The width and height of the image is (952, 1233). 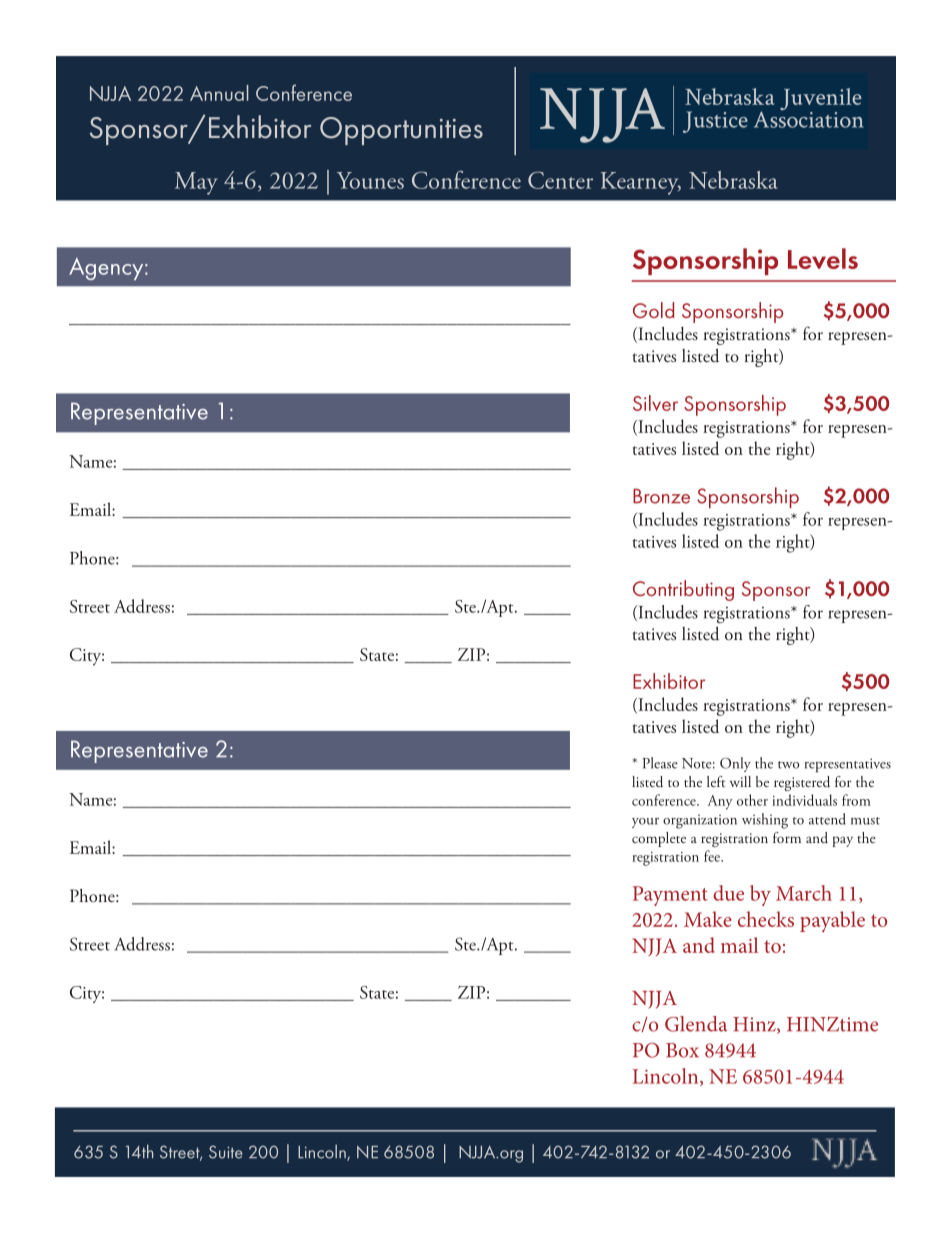 What do you see at coordinates (219, 93) in the image?
I see `Annual` at bounding box center [219, 93].
